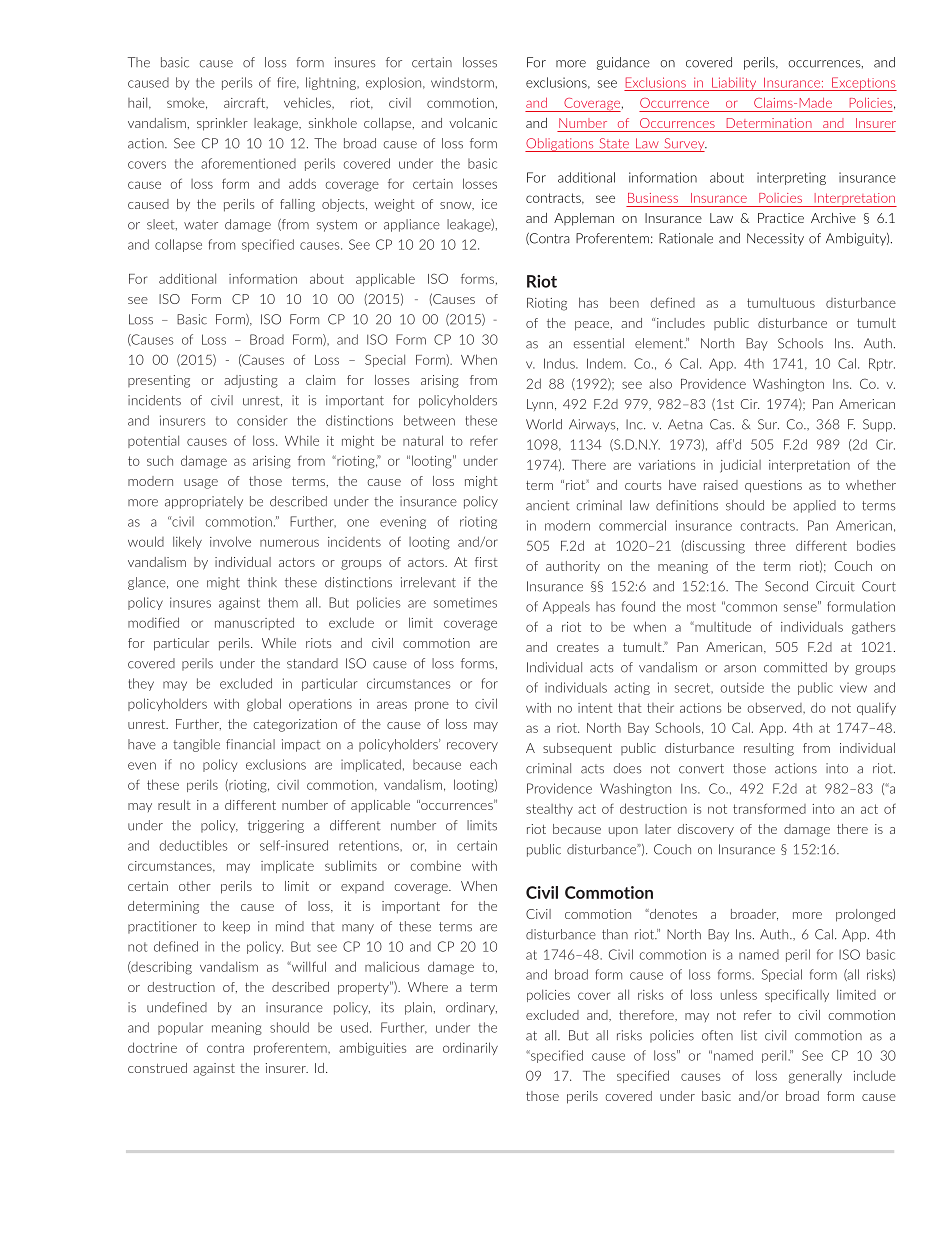  Describe the element at coordinates (470, 1048) in the screenshot. I see `ordinarily` at that location.
